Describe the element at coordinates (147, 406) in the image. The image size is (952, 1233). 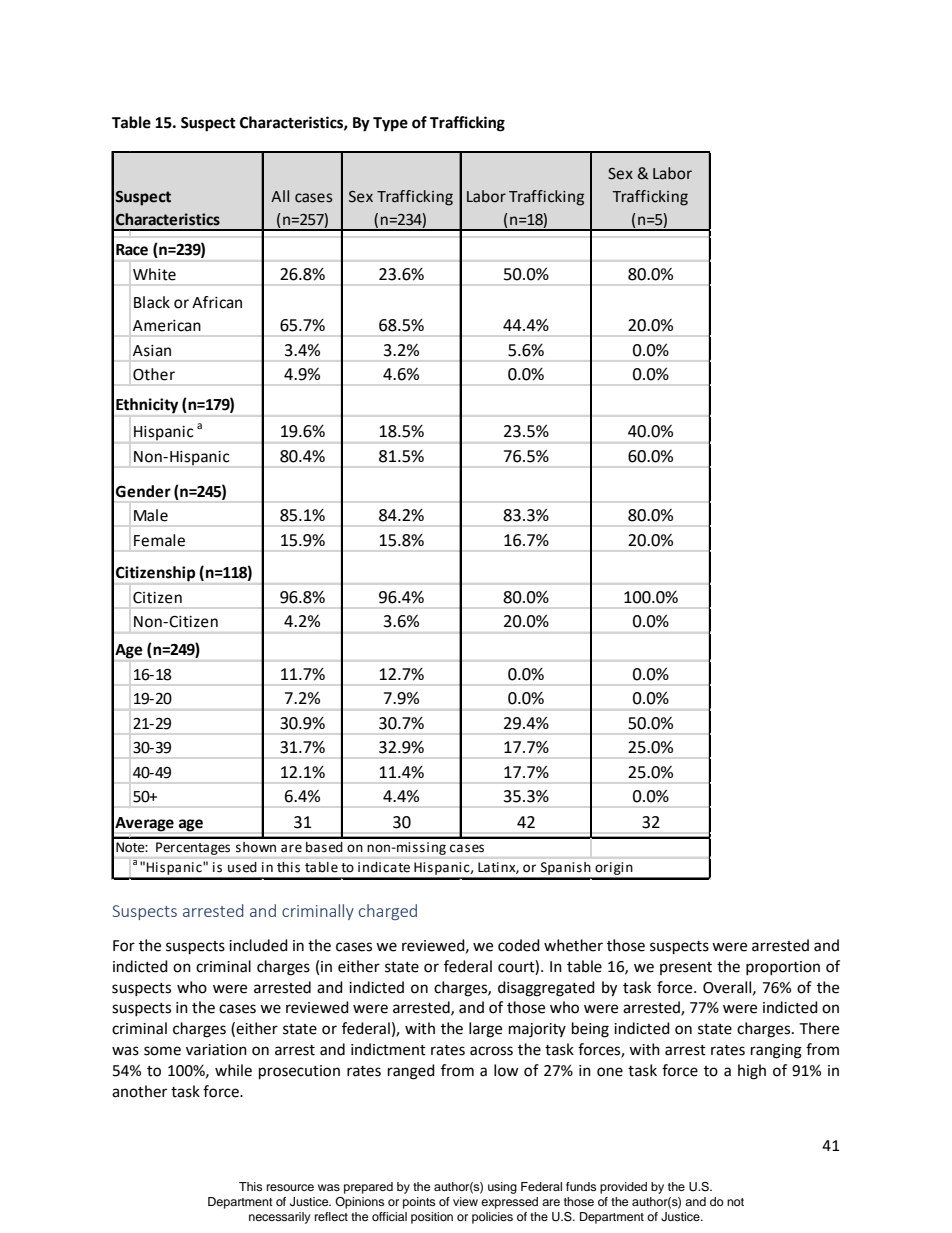
I see `Ethnicity` at that location.
